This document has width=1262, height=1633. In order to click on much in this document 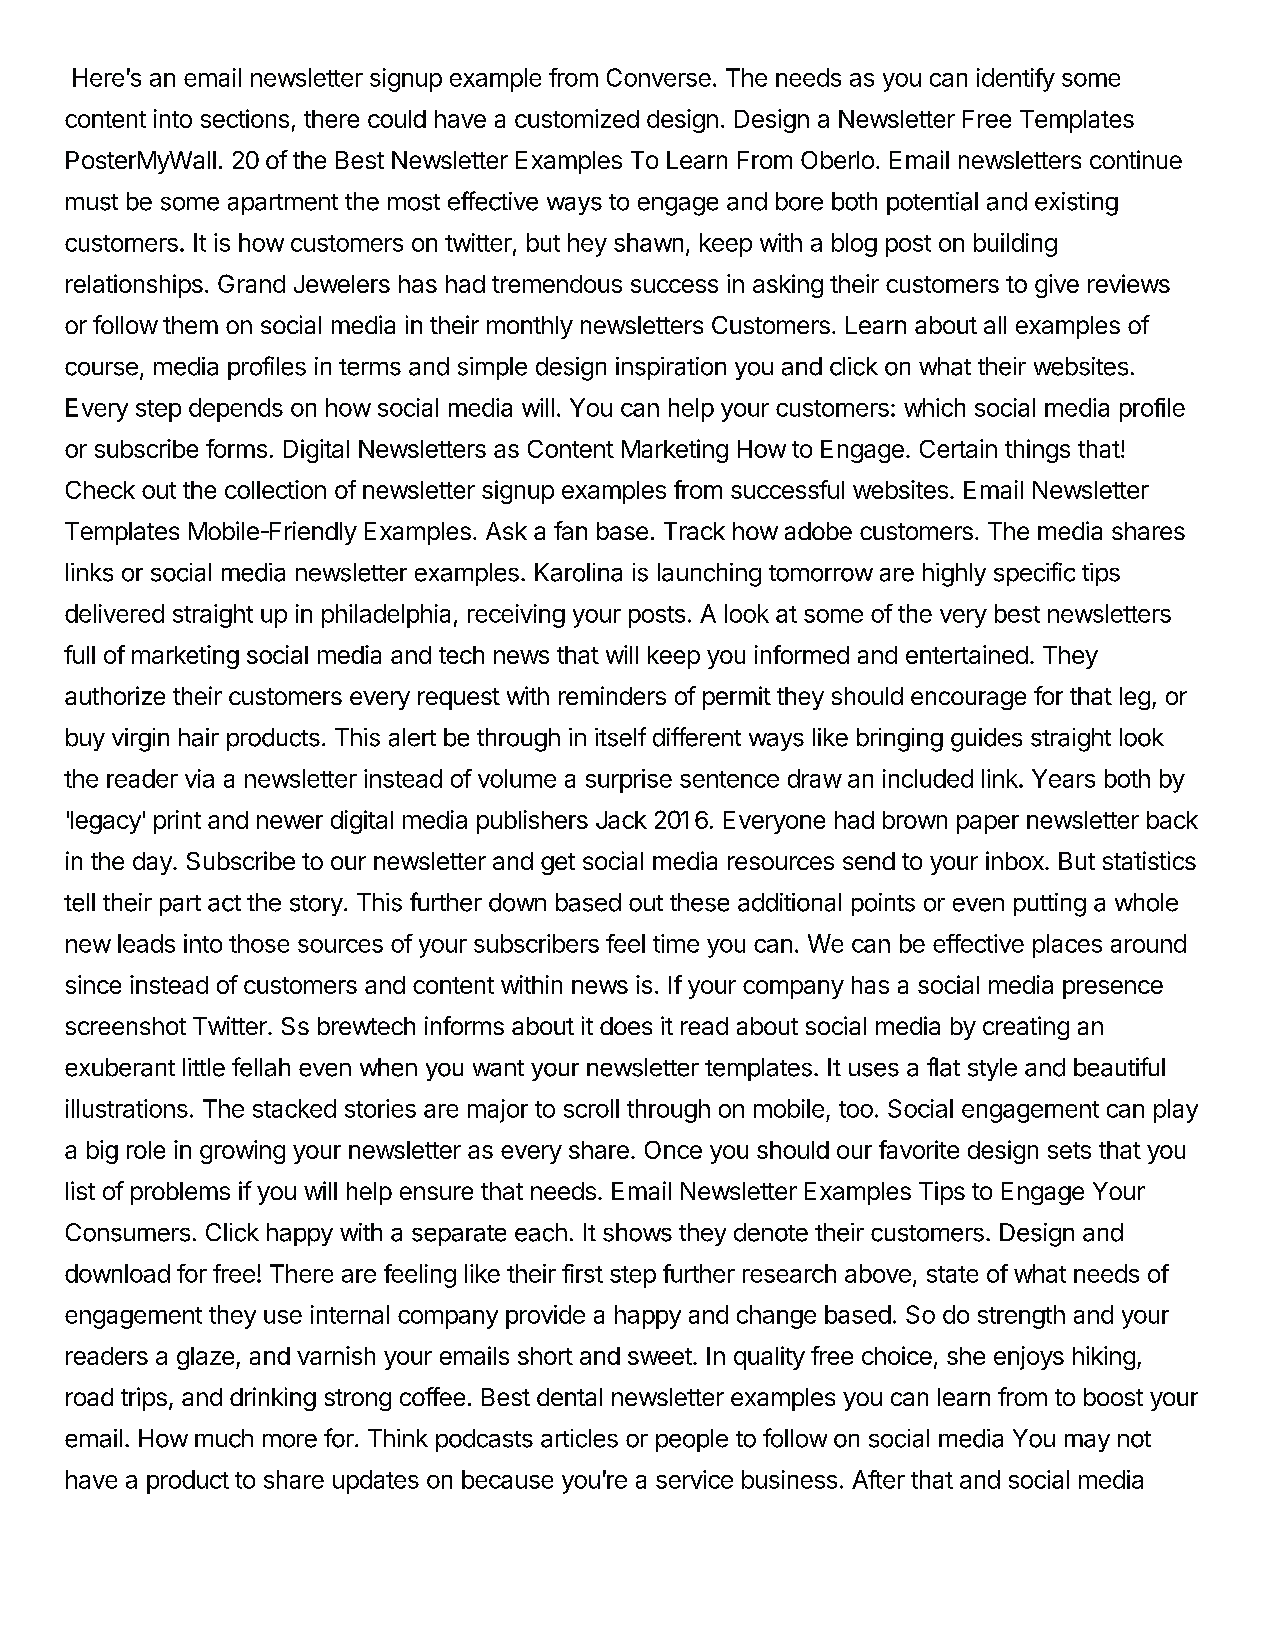, I will do `click(224, 1438)`.
